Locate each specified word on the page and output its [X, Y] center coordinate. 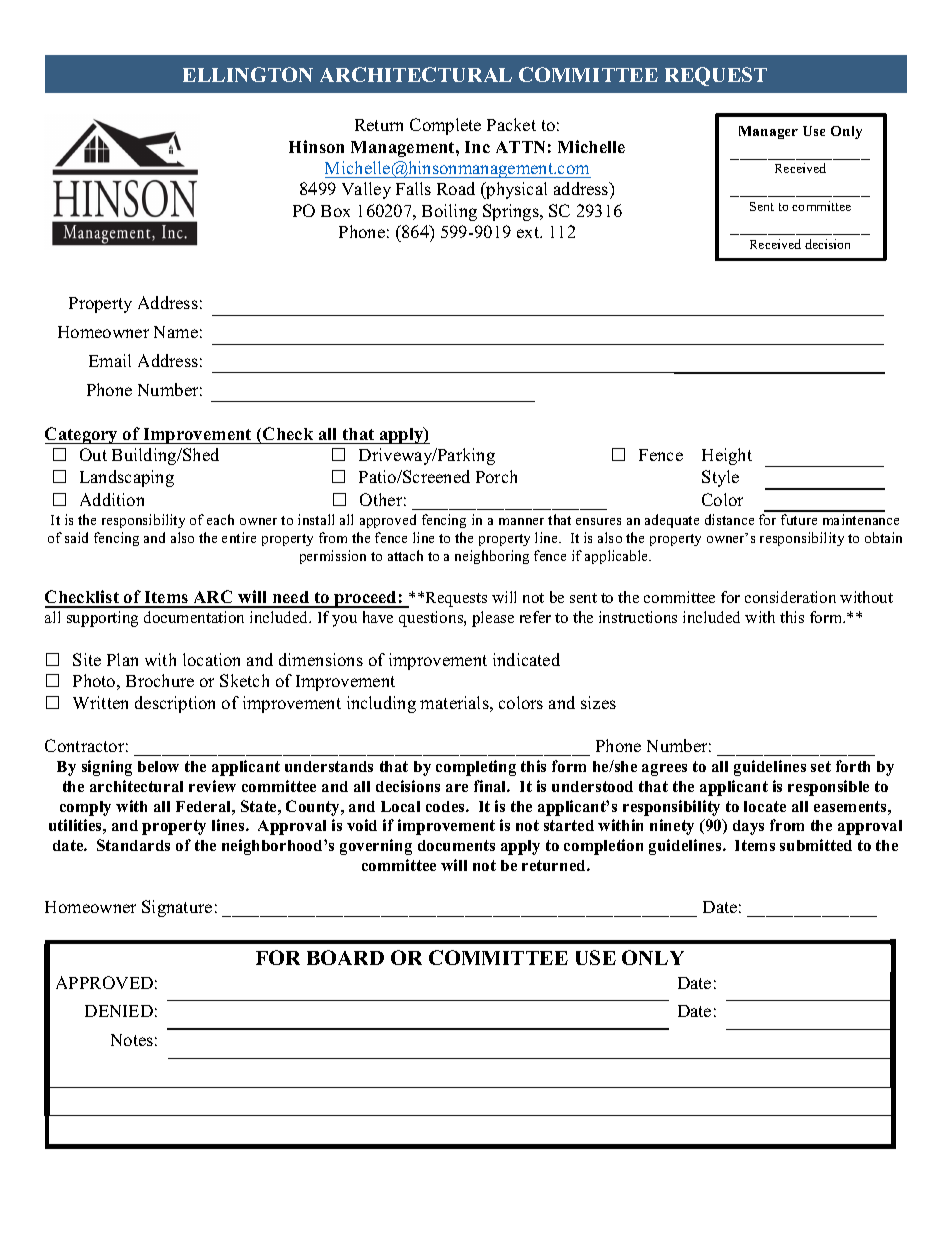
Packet [511, 124]
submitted [816, 845]
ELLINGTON [248, 74]
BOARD [345, 957]
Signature [177, 908]
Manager [768, 132]
